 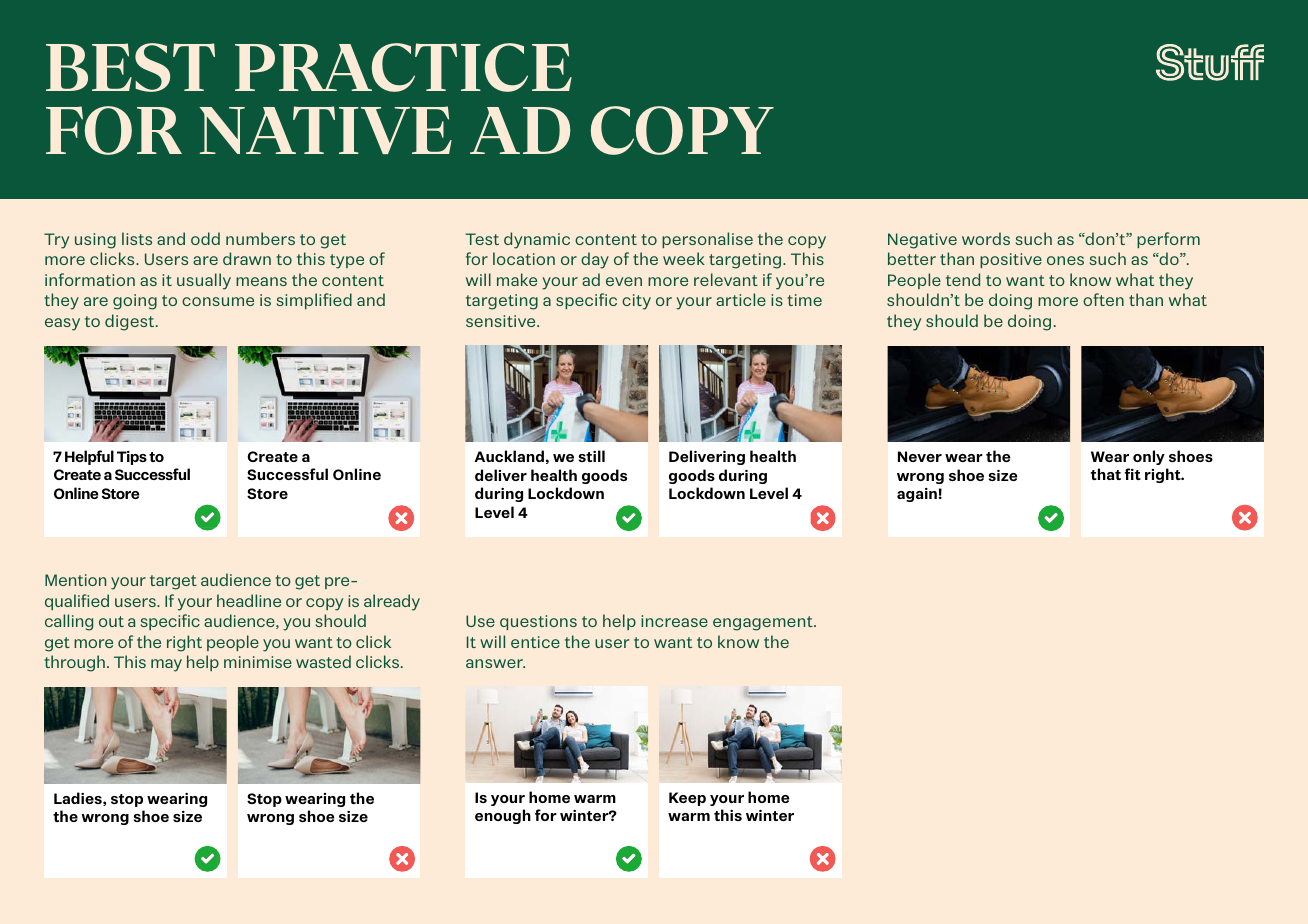 I want to click on BEST, so click(x=130, y=67).
